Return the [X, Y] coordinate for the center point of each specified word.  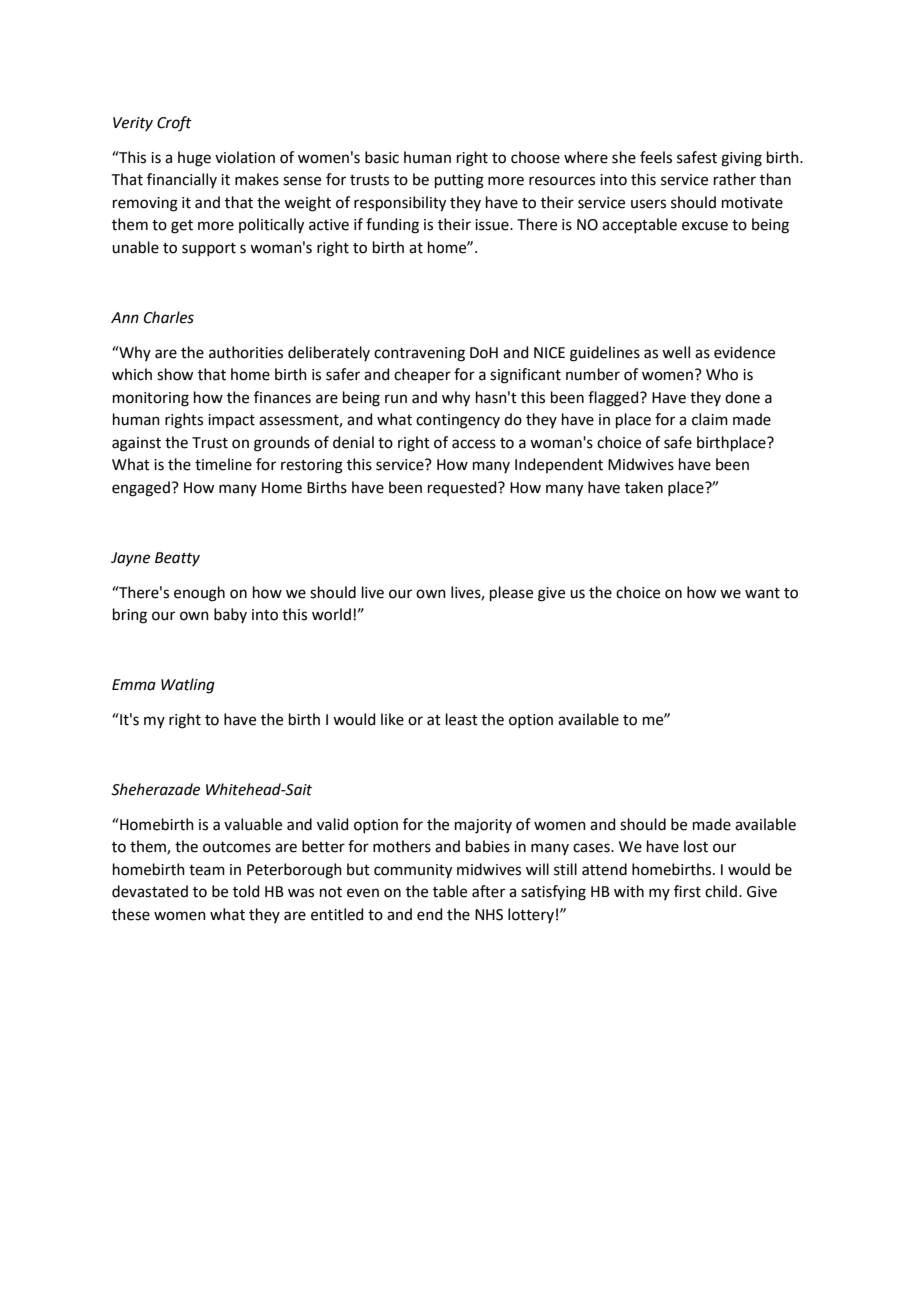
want [762, 593]
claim [710, 419]
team [207, 870]
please [511, 593]
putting [459, 181]
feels [656, 157]
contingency [458, 421]
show [175, 374]
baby [230, 615]
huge [194, 159]
